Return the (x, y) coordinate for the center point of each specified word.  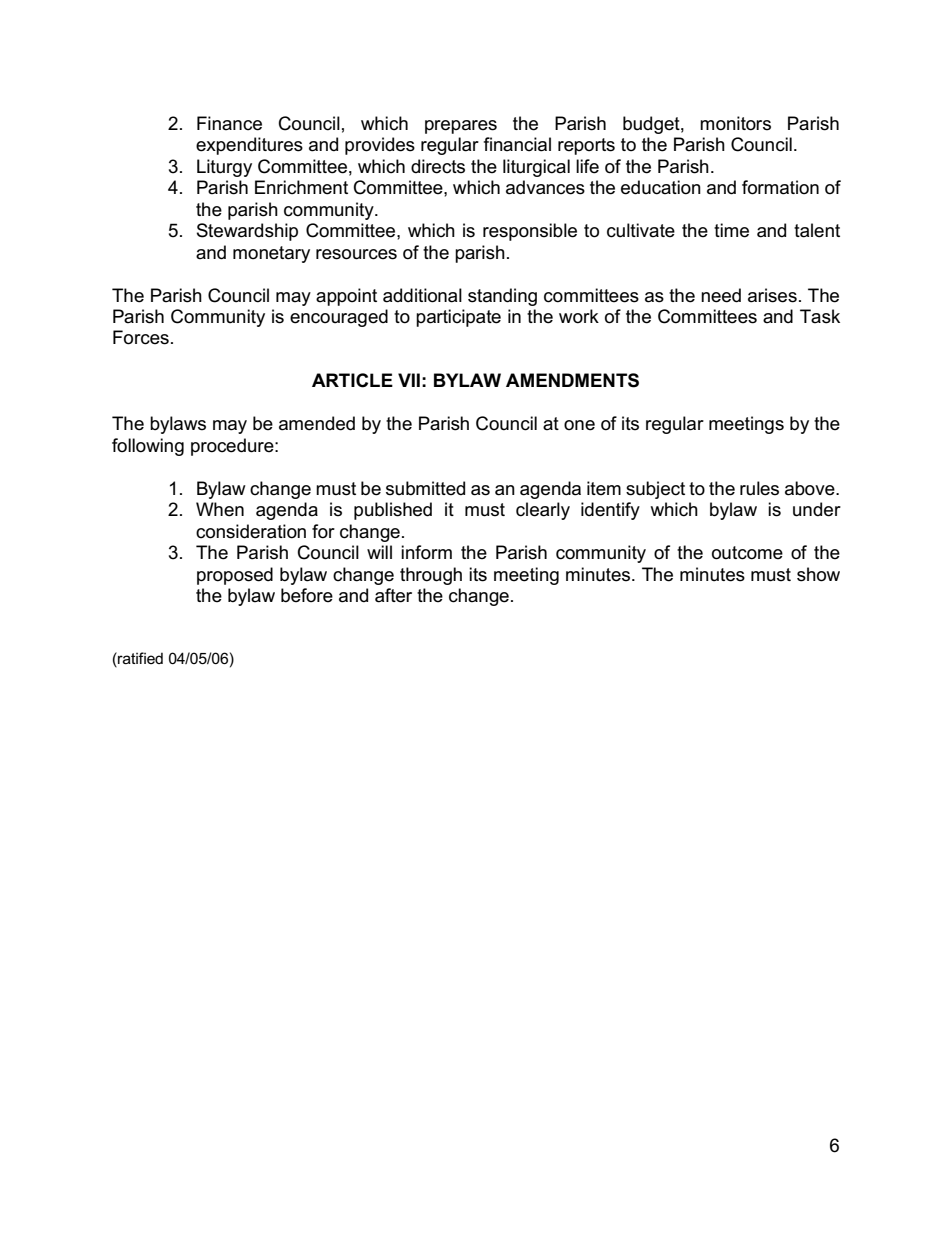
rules (759, 488)
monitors (735, 123)
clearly (543, 511)
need (721, 295)
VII (409, 380)
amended (317, 423)
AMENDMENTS (572, 380)
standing (502, 297)
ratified (139, 658)
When (220, 509)
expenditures (249, 146)
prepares (461, 127)
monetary (271, 254)
